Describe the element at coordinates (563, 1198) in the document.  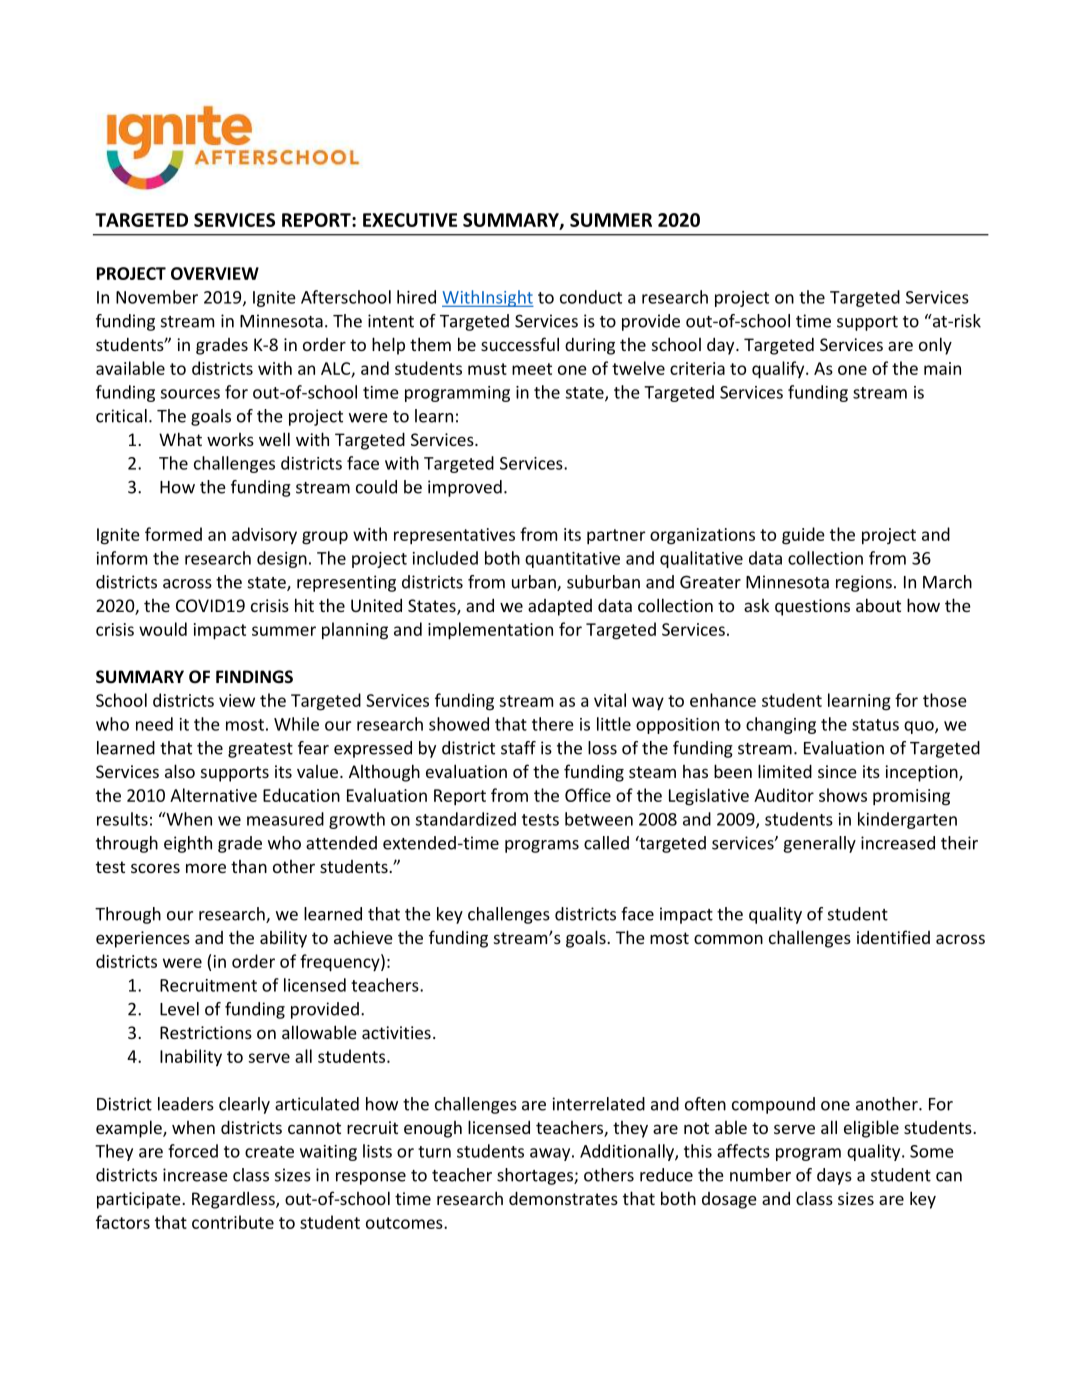
I see `demonstrates` at that location.
